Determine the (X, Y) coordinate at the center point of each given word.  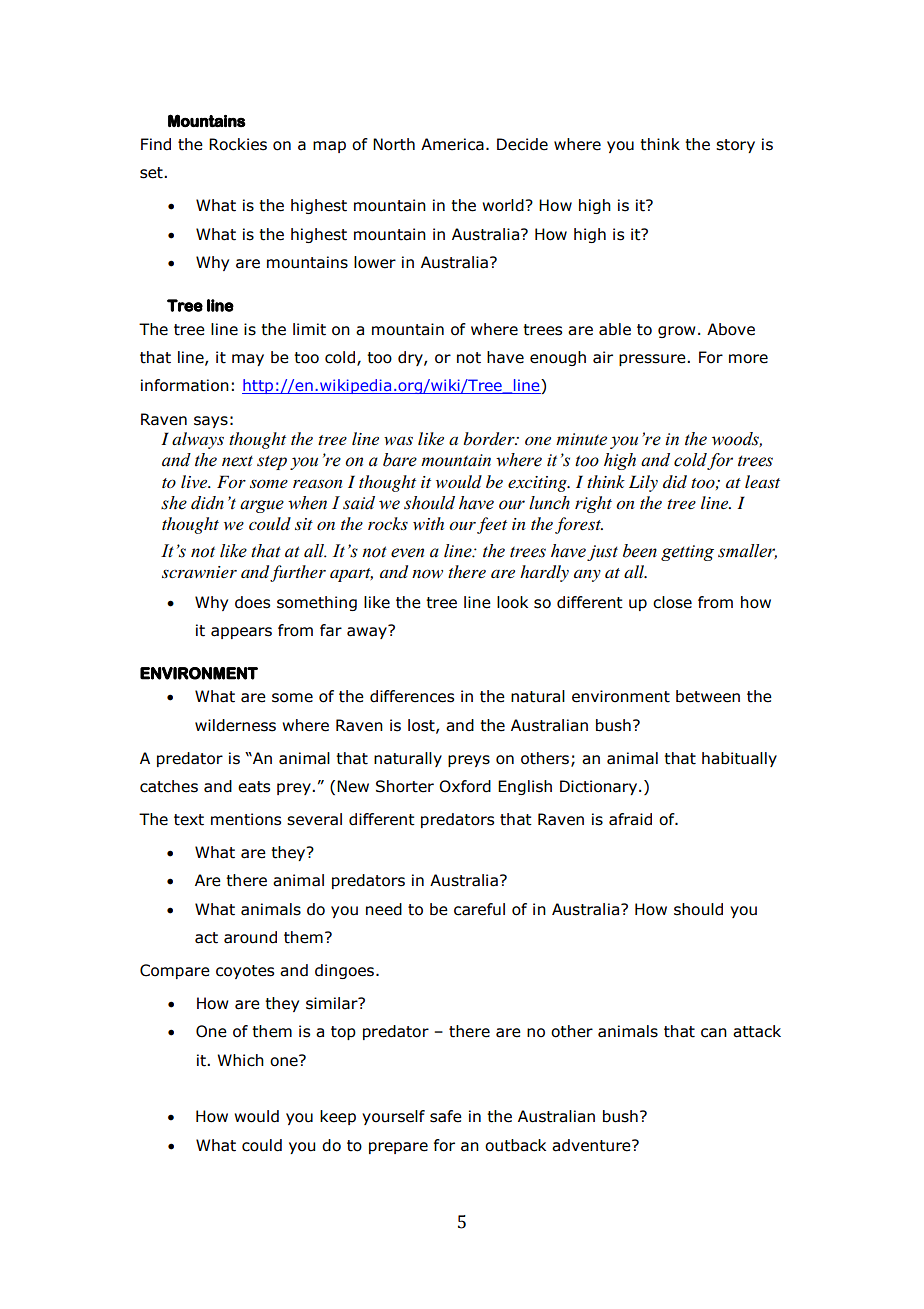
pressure (653, 360)
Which (240, 1060)
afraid (630, 819)
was (398, 440)
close (672, 602)
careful (479, 909)
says (211, 422)
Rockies (238, 144)
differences (412, 696)
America (452, 144)
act (206, 938)
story (735, 146)
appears (241, 633)
